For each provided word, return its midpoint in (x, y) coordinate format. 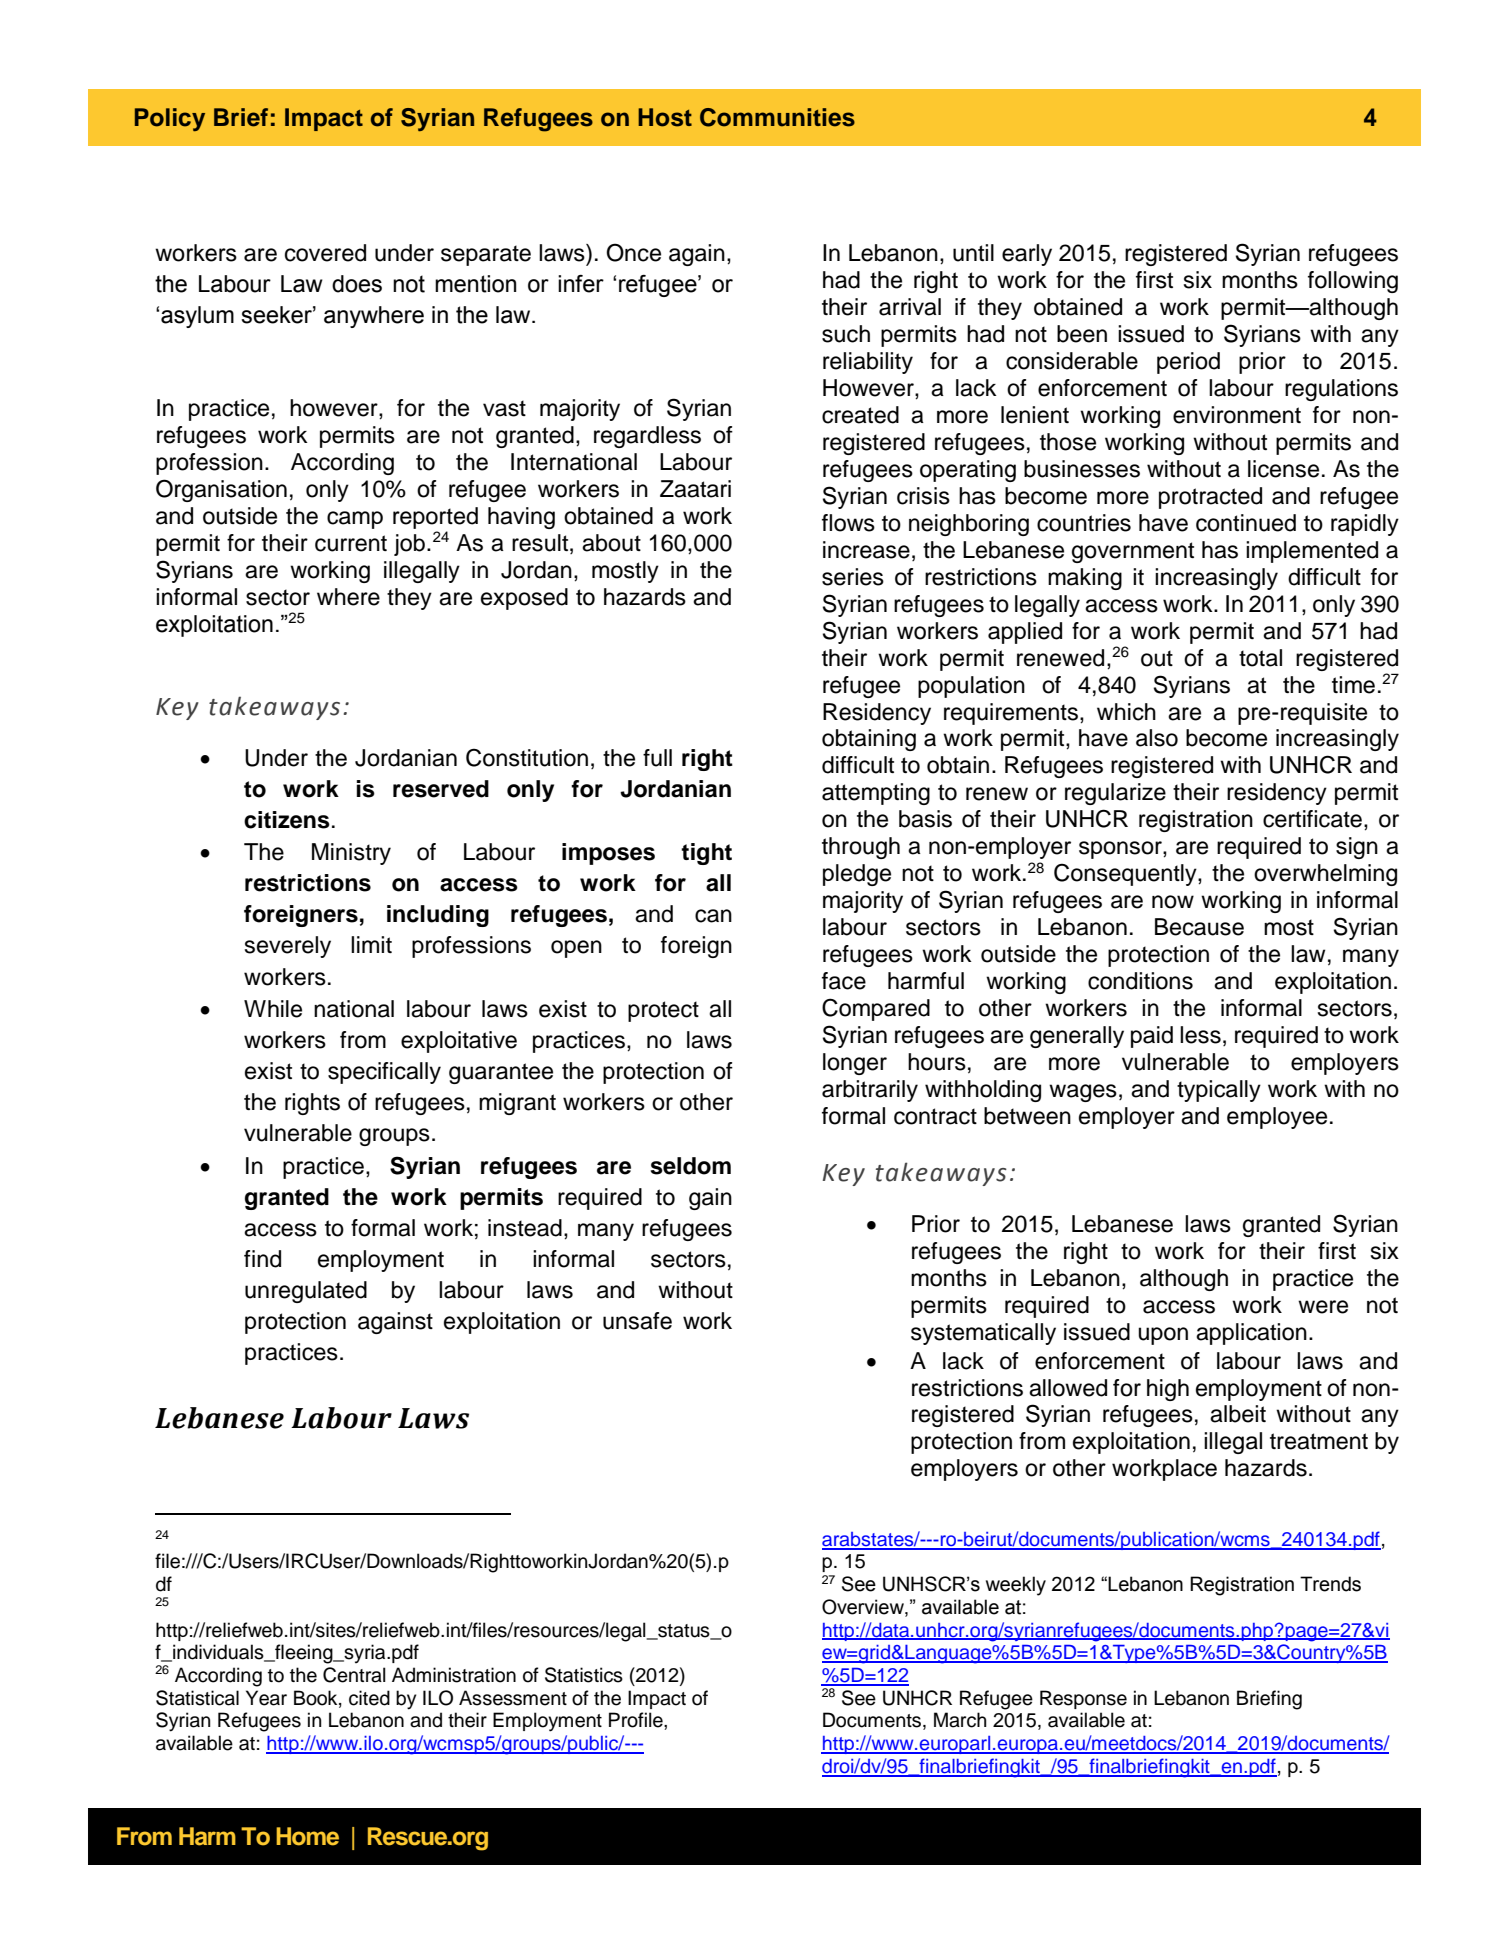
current (351, 543)
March (960, 1720)
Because (1199, 927)
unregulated (306, 1292)
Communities (777, 117)
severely (288, 947)
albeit (1238, 1414)
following (1353, 282)
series (853, 577)
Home (307, 1836)
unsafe (637, 1321)
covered (325, 253)
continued (1246, 523)
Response (1083, 1699)
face (844, 981)
